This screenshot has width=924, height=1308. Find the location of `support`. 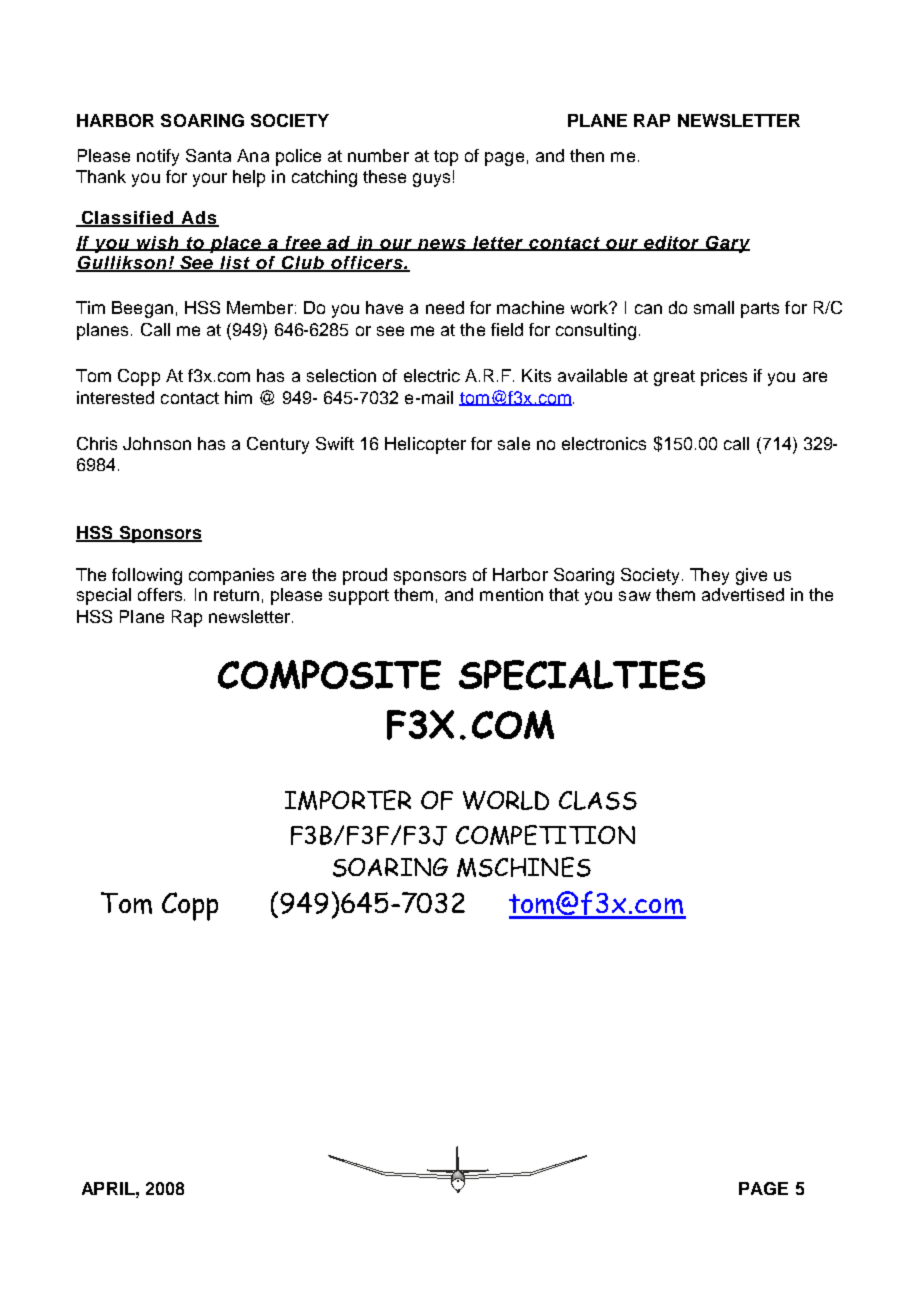

support is located at coordinates (359, 597).
